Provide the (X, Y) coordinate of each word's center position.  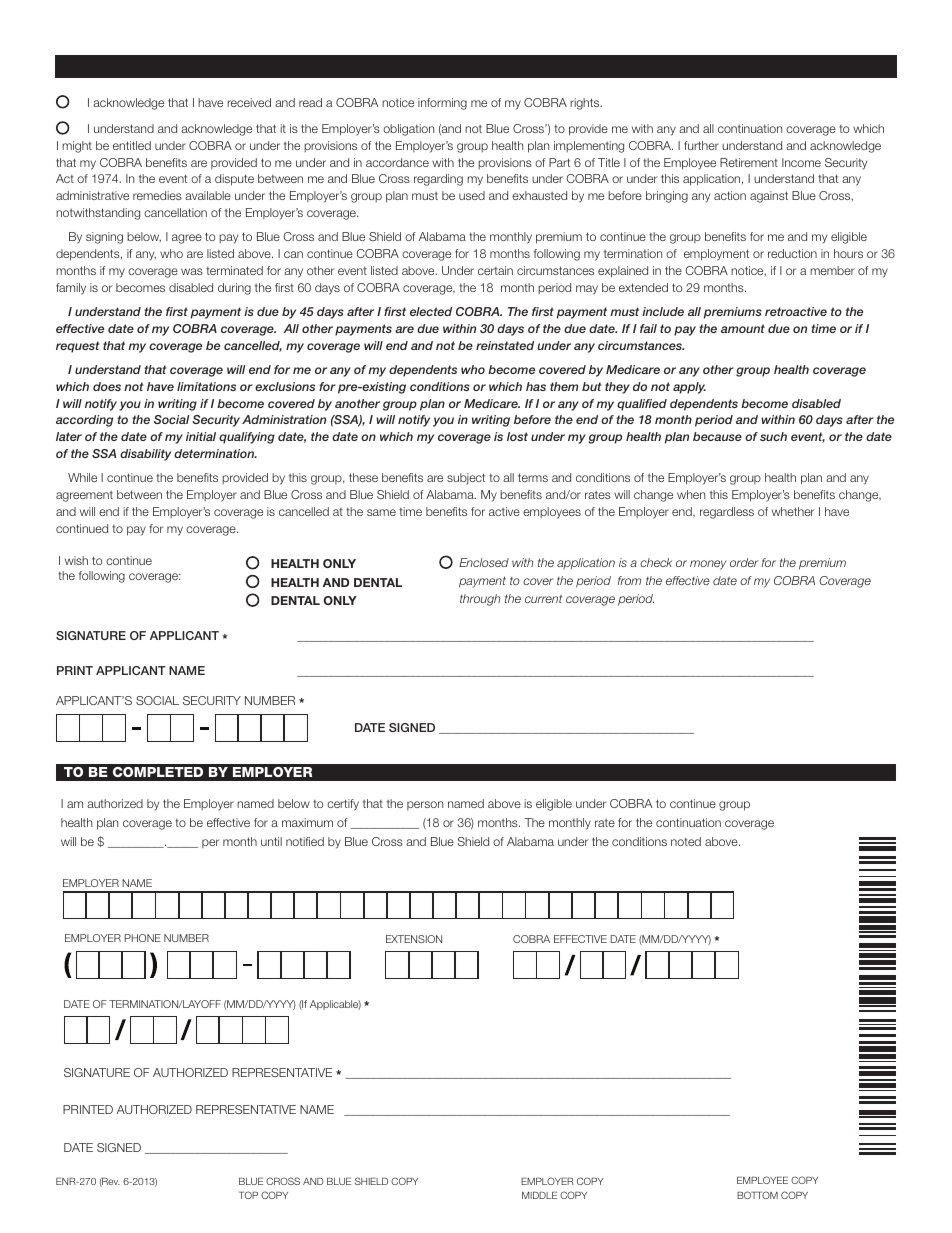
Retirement (749, 162)
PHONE (143, 938)
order (744, 562)
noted (686, 841)
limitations (206, 386)
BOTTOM (757, 1195)
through (480, 600)
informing (442, 104)
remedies (157, 195)
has (536, 386)
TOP (248, 1195)
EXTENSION (414, 939)
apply (689, 388)
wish (76, 560)
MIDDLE (539, 1195)
